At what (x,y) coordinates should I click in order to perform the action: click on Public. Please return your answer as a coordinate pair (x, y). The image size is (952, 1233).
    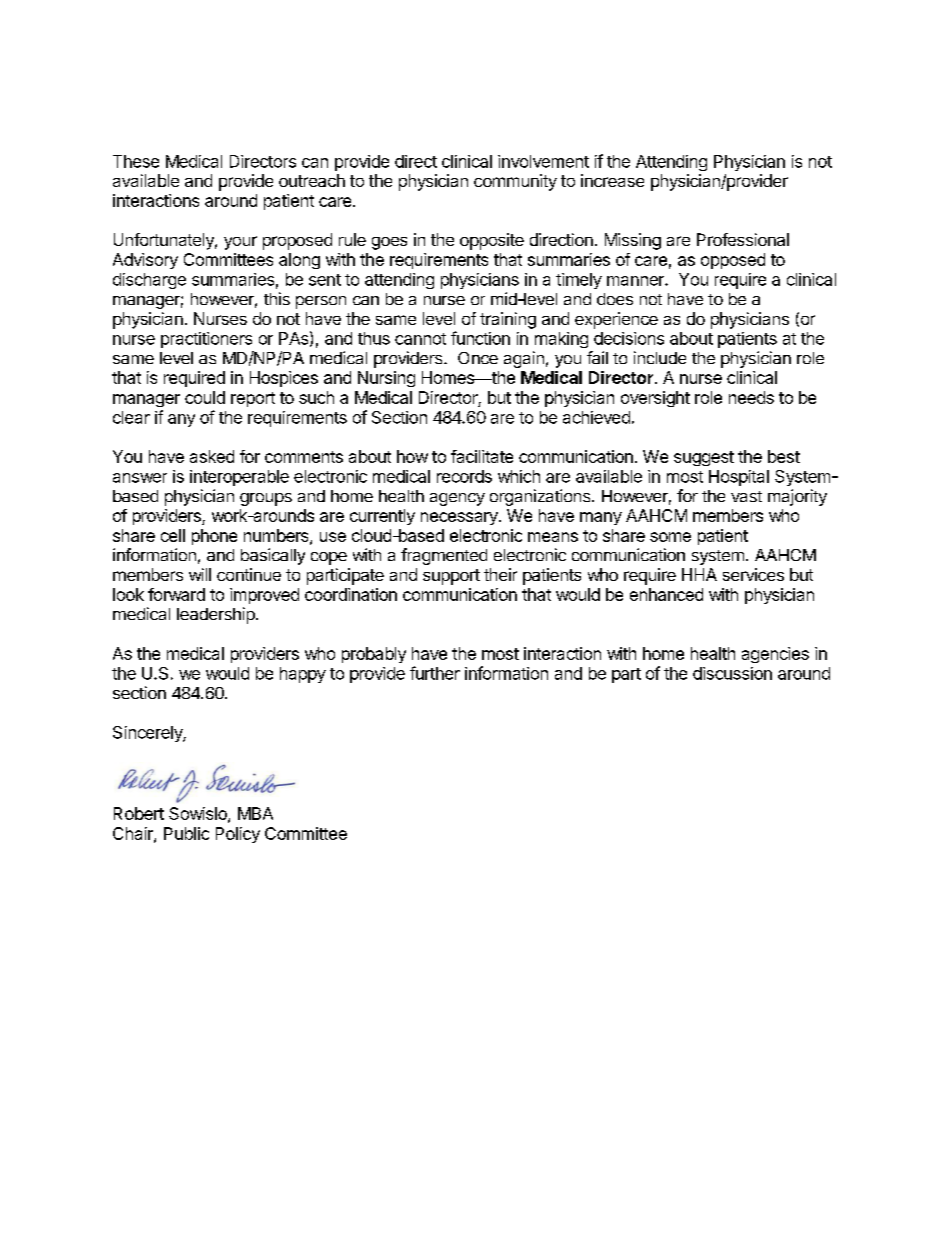
    Looking at the image, I should click on (186, 833).
